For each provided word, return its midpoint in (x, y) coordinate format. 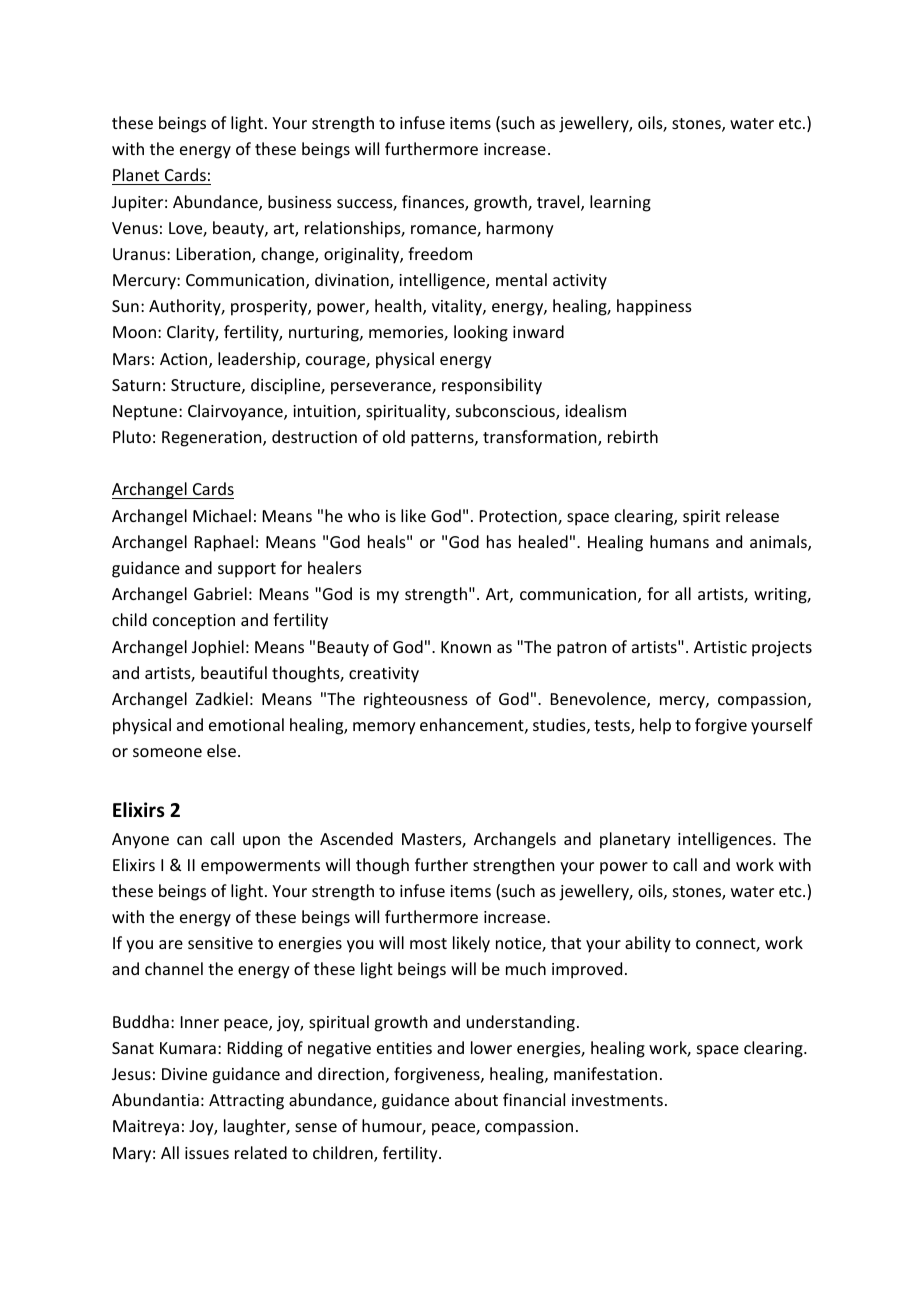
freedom (440, 253)
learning (620, 203)
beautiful (234, 672)
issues (207, 1153)
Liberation (215, 255)
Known (466, 647)
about (476, 1099)
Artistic (720, 647)
